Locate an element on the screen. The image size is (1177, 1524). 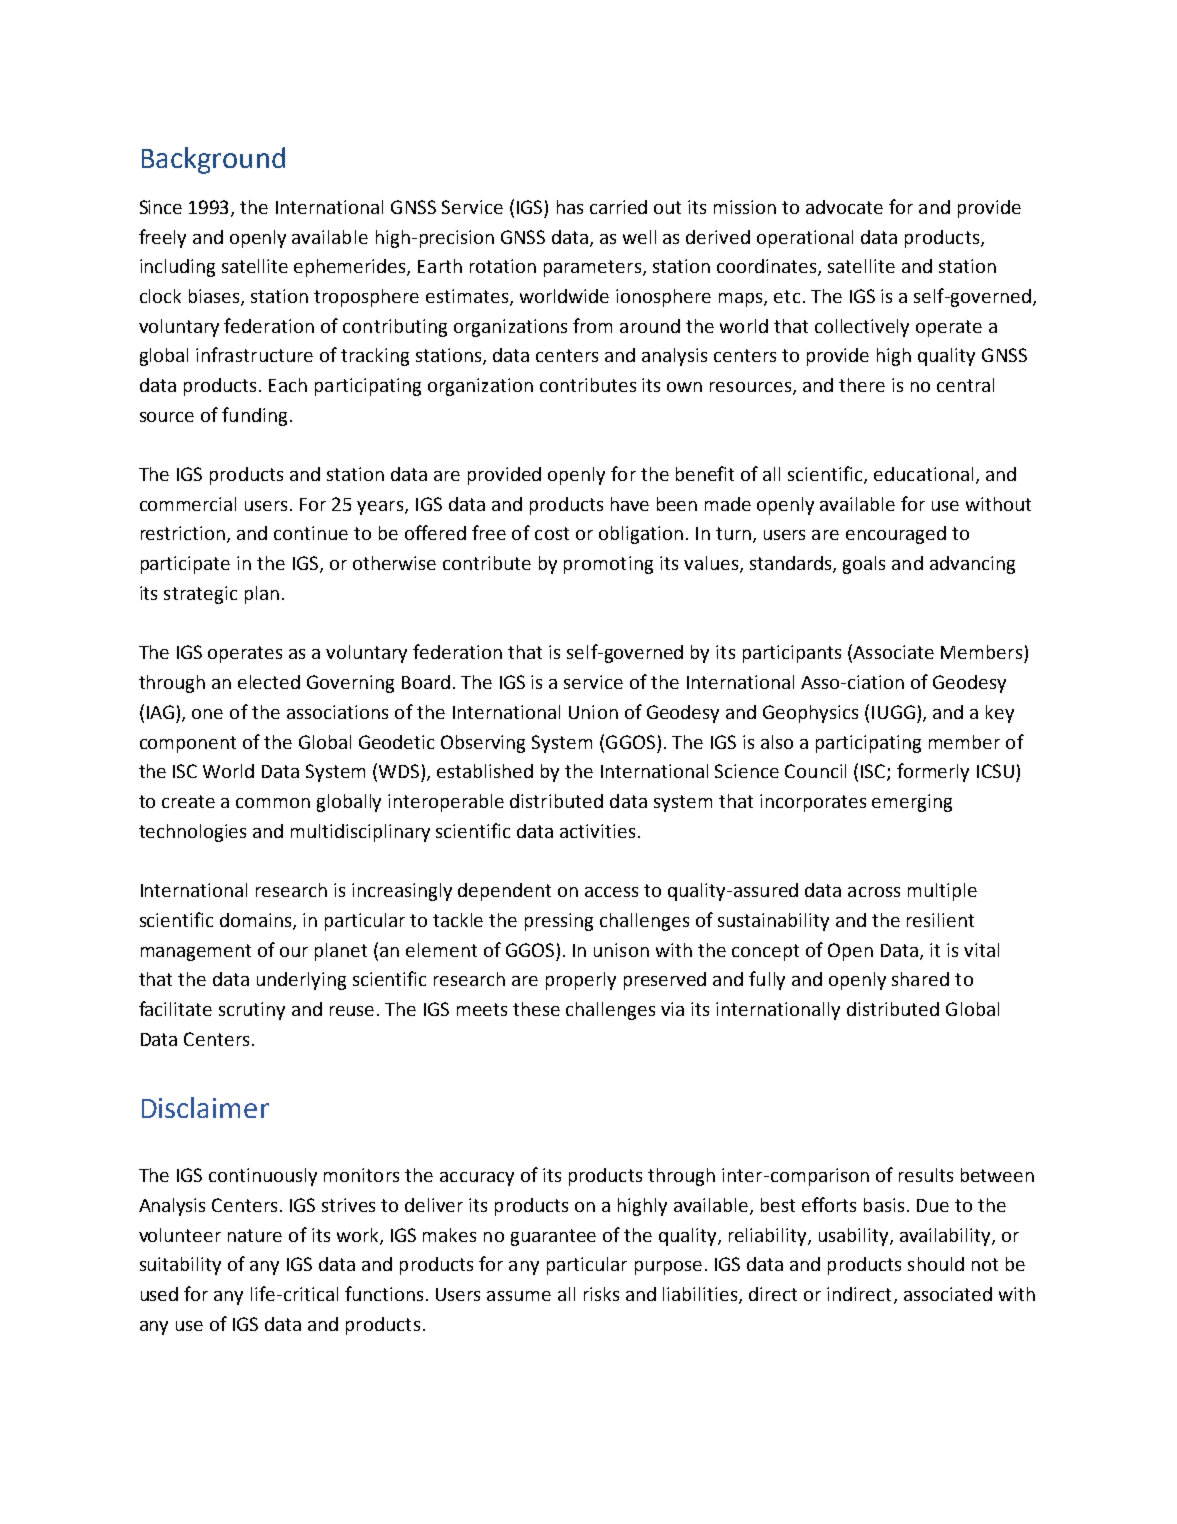
advocate is located at coordinates (844, 207).
